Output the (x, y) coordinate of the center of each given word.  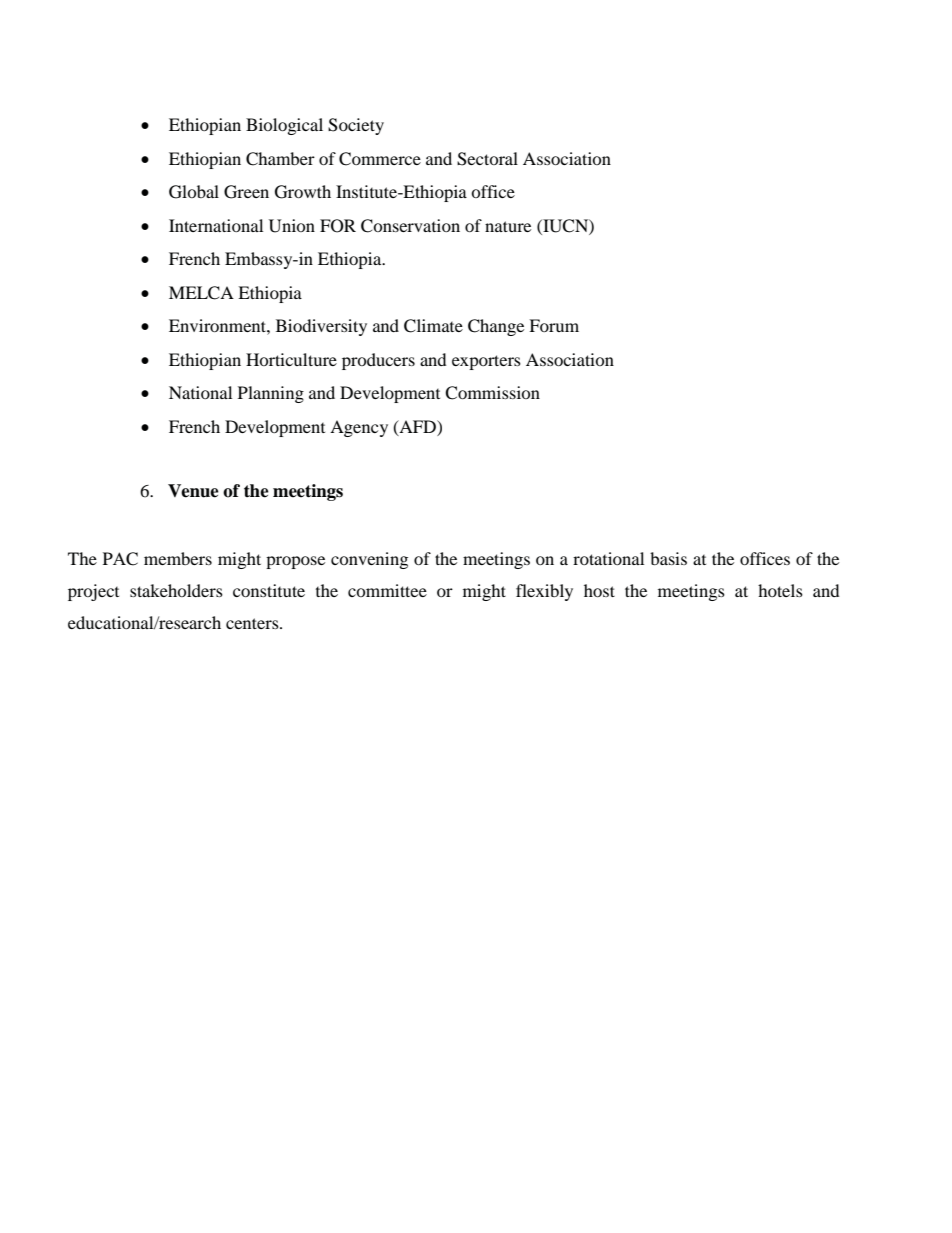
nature (508, 226)
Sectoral (487, 159)
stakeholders (176, 590)
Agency (359, 428)
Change (496, 327)
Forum (554, 325)
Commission (492, 393)
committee (387, 590)
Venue (193, 491)
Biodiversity (321, 327)
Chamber (280, 159)
